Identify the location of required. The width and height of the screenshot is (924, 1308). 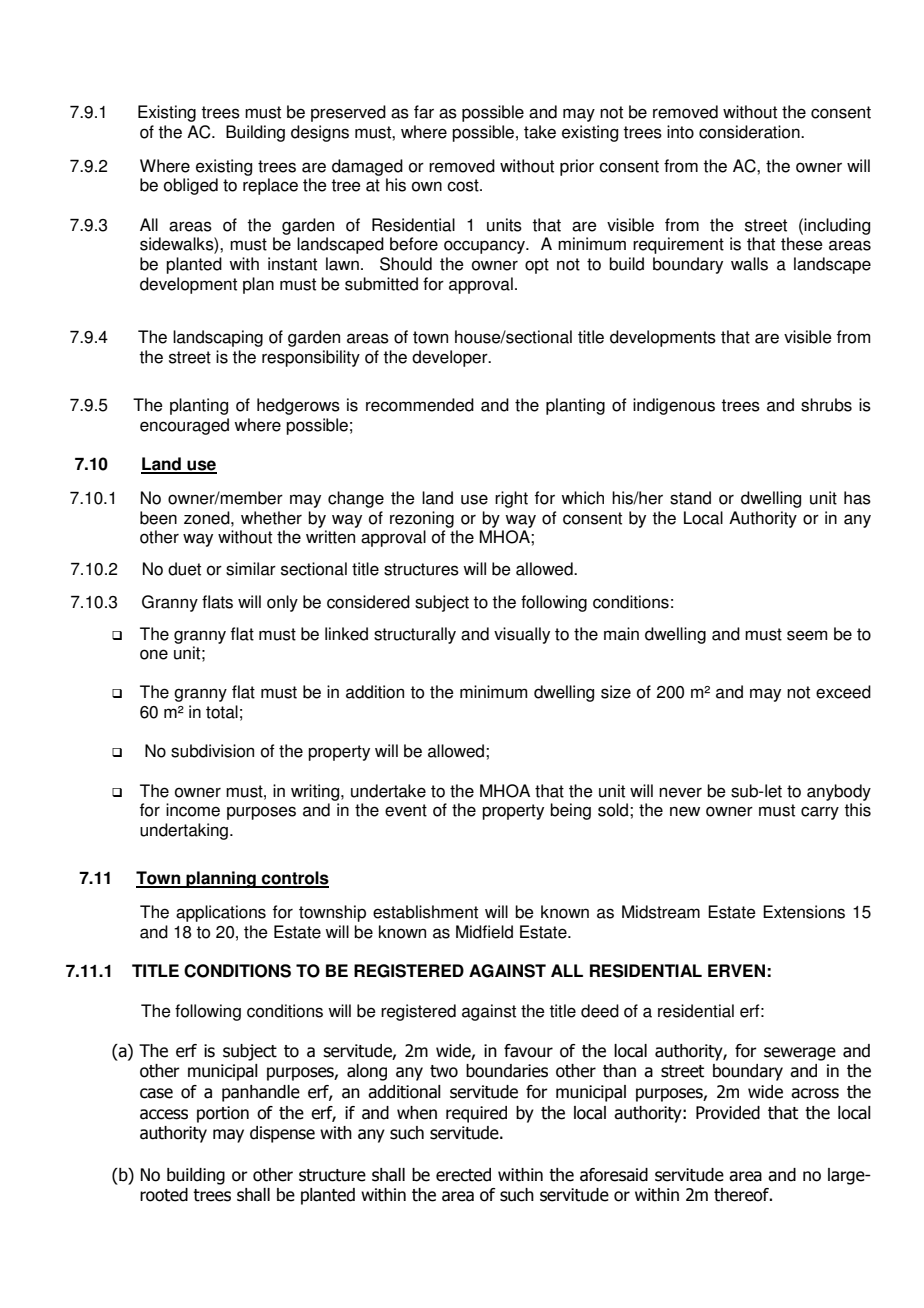
(476, 1114).
